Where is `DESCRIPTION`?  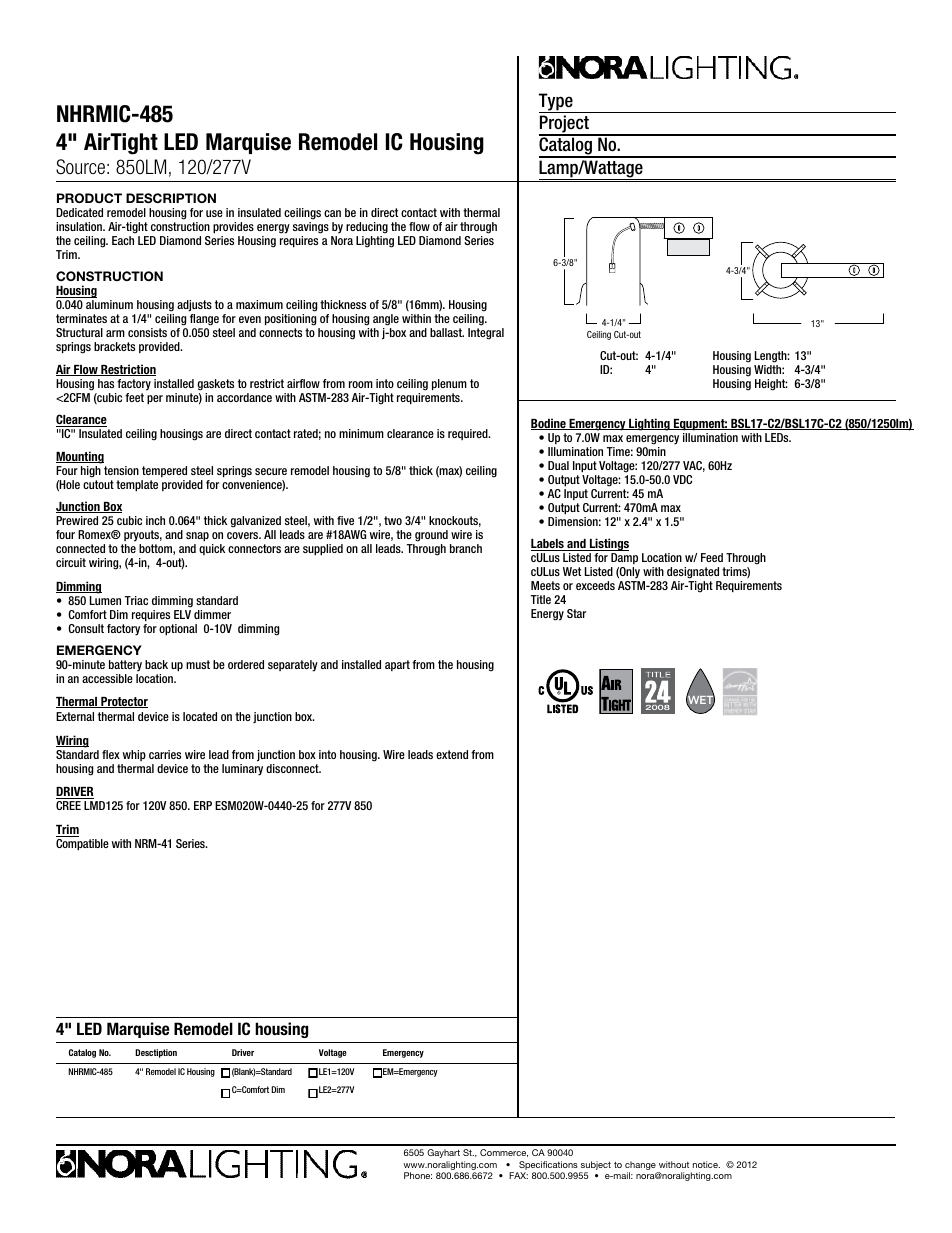
DESCRIPTION is located at coordinates (171, 198).
